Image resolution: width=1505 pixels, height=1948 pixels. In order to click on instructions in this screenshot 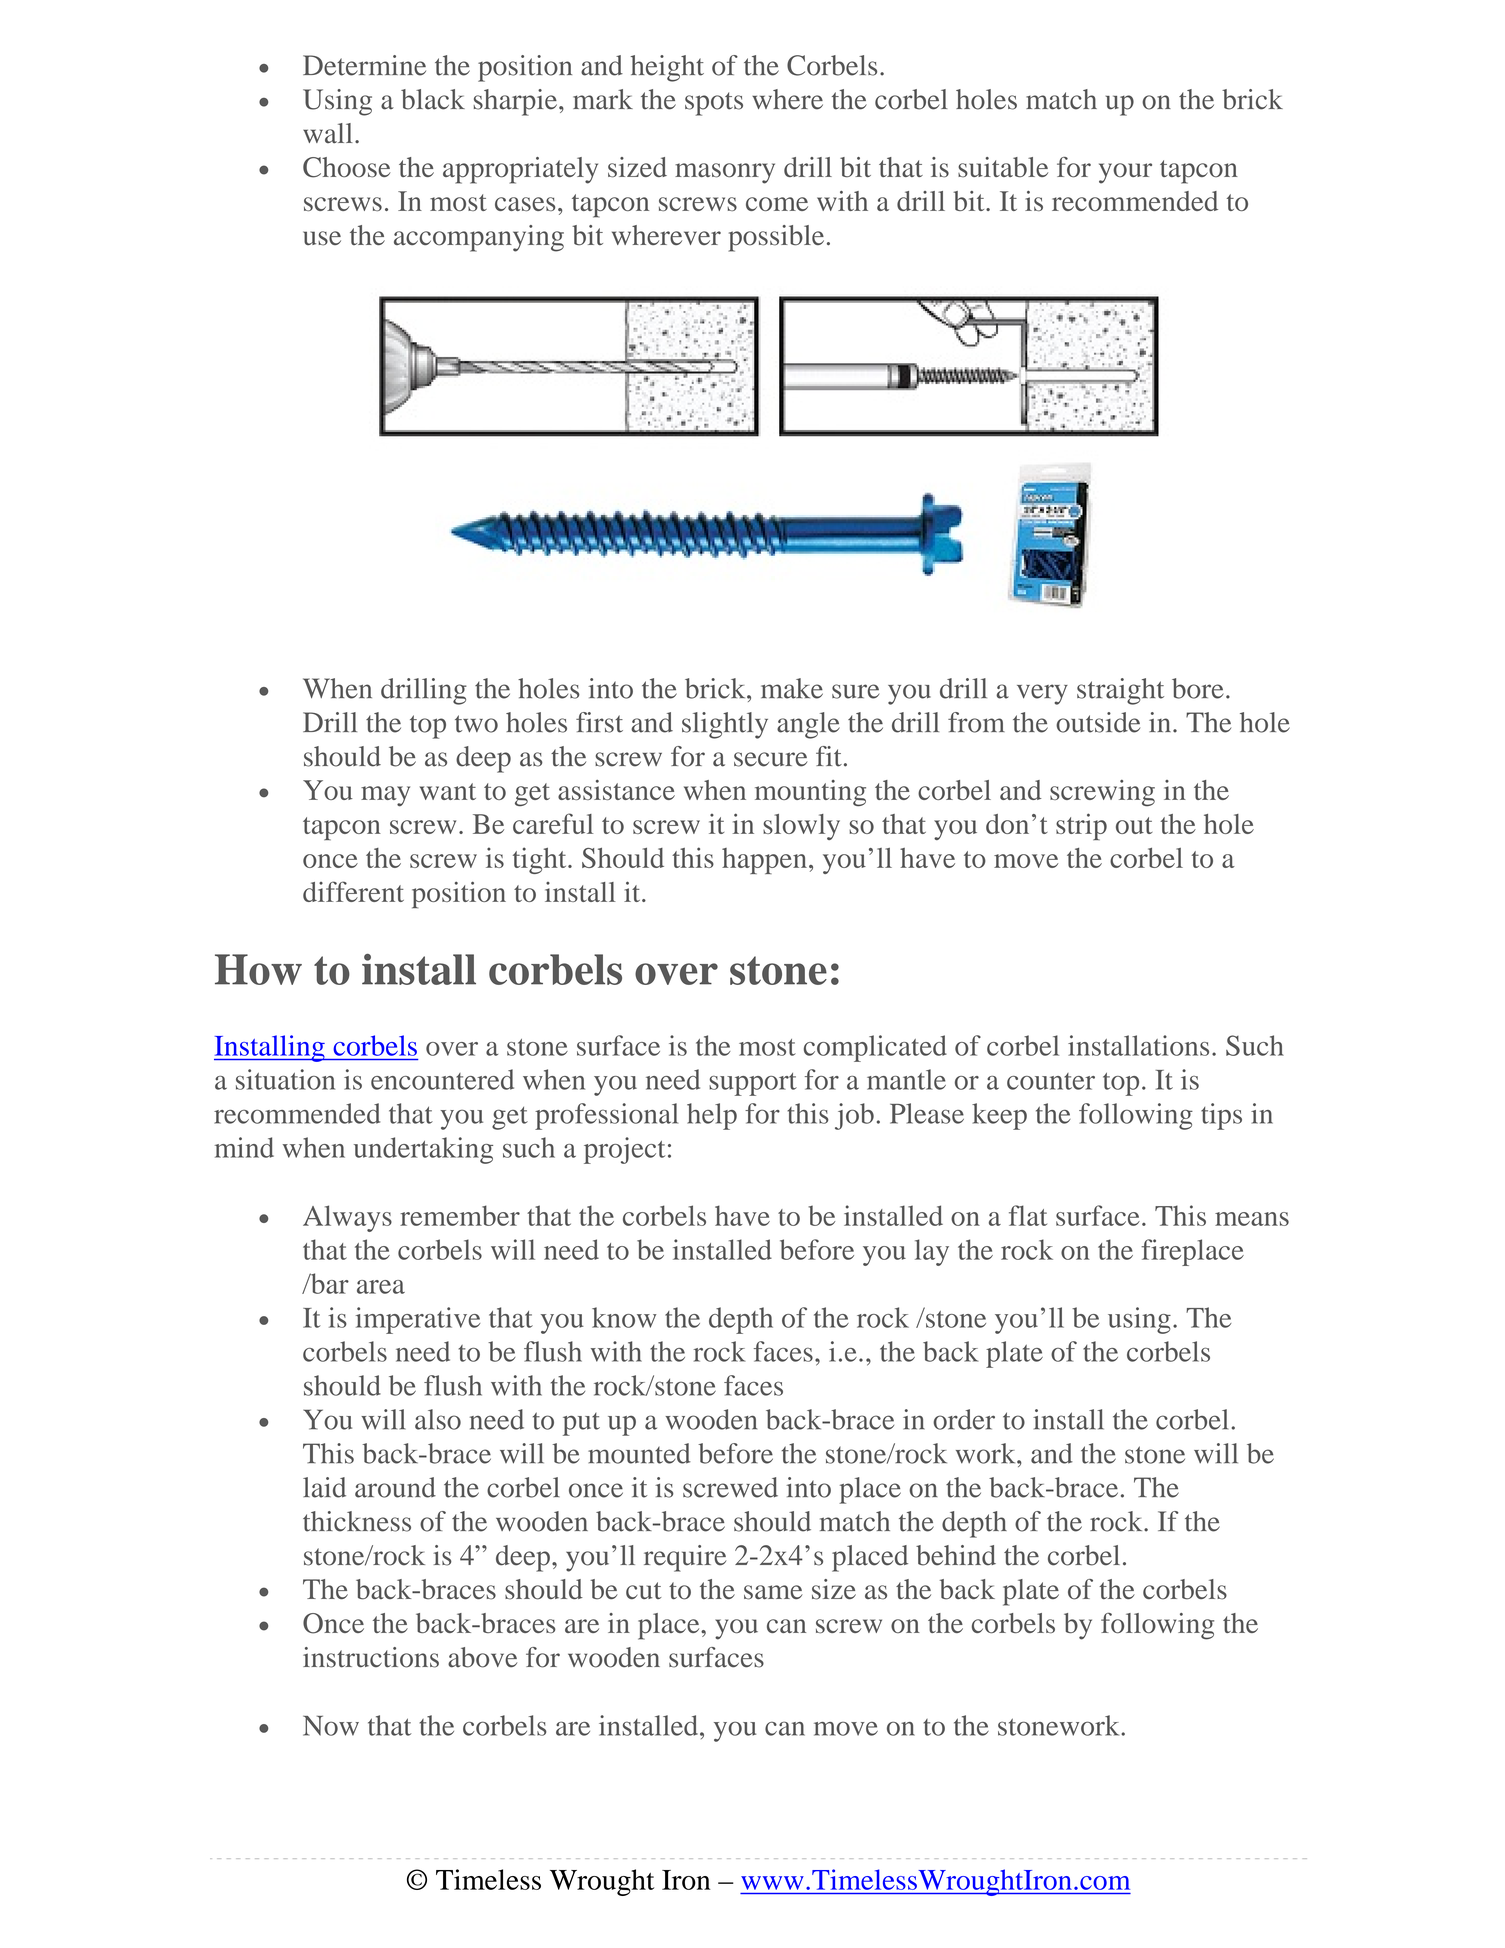, I will do `click(371, 1657)`.
